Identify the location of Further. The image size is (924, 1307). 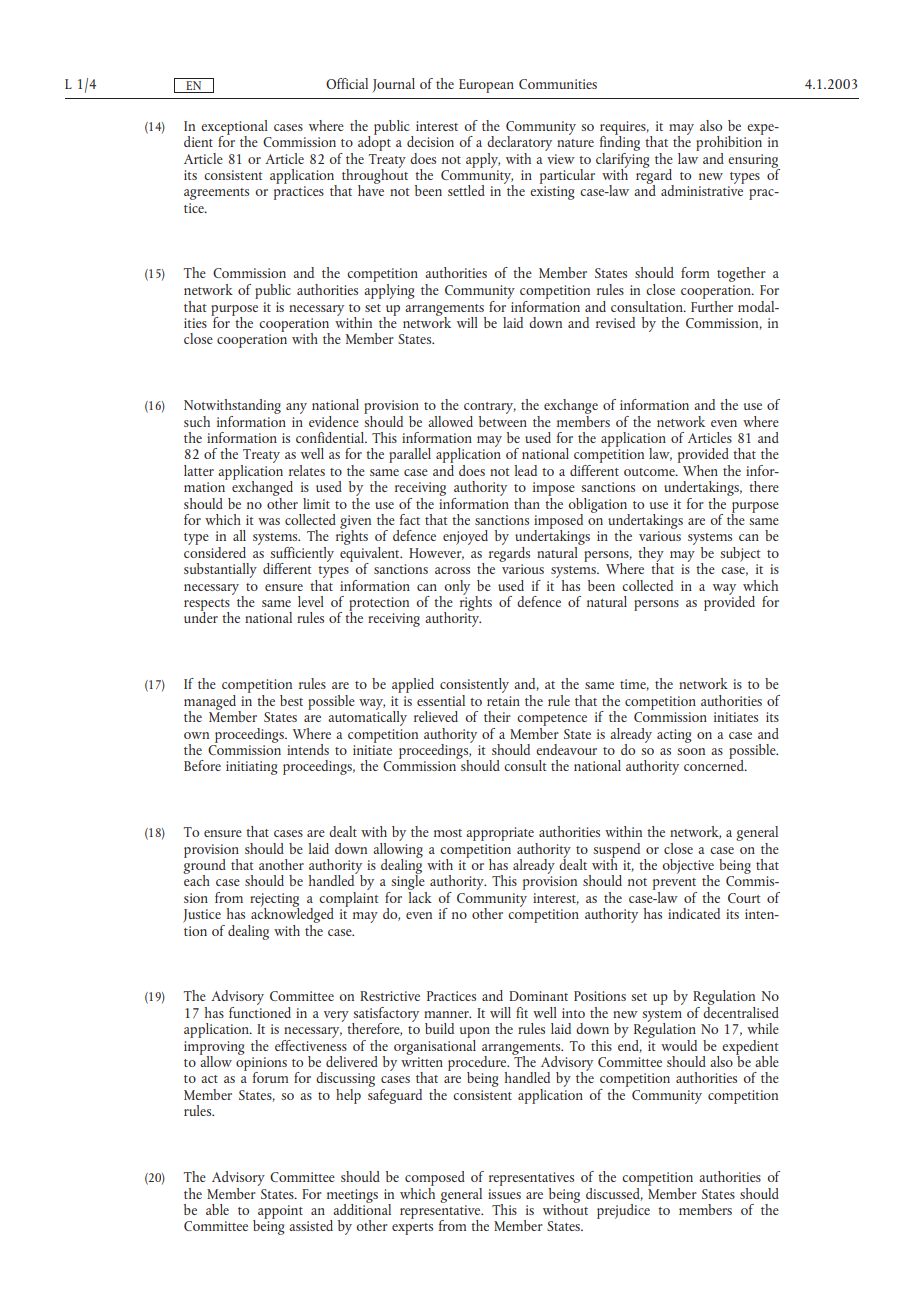
(712, 305).
